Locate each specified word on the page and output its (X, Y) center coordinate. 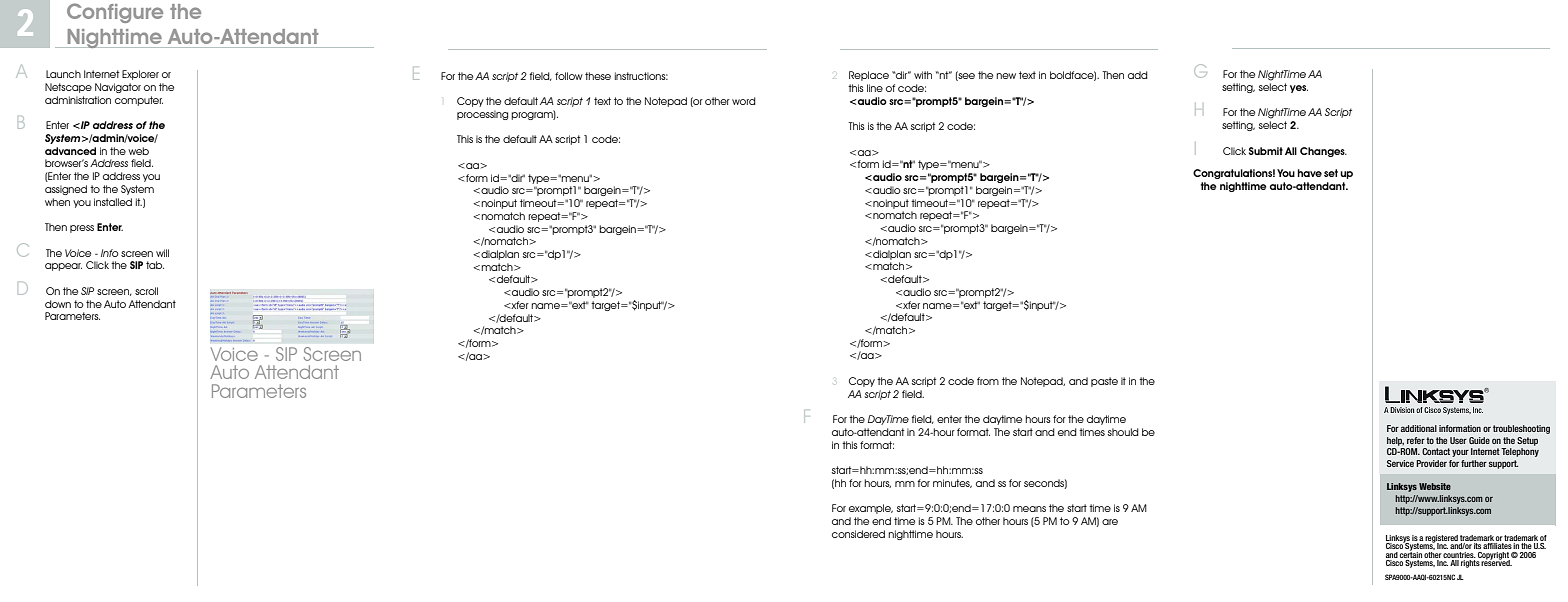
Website (1435, 486)
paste (1104, 382)
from (988, 381)
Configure (115, 13)
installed (113, 202)
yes (1299, 89)
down (58, 304)
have (1309, 173)
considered (858, 534)
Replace (869, 76)
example (871, 509)
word (744, 101)
